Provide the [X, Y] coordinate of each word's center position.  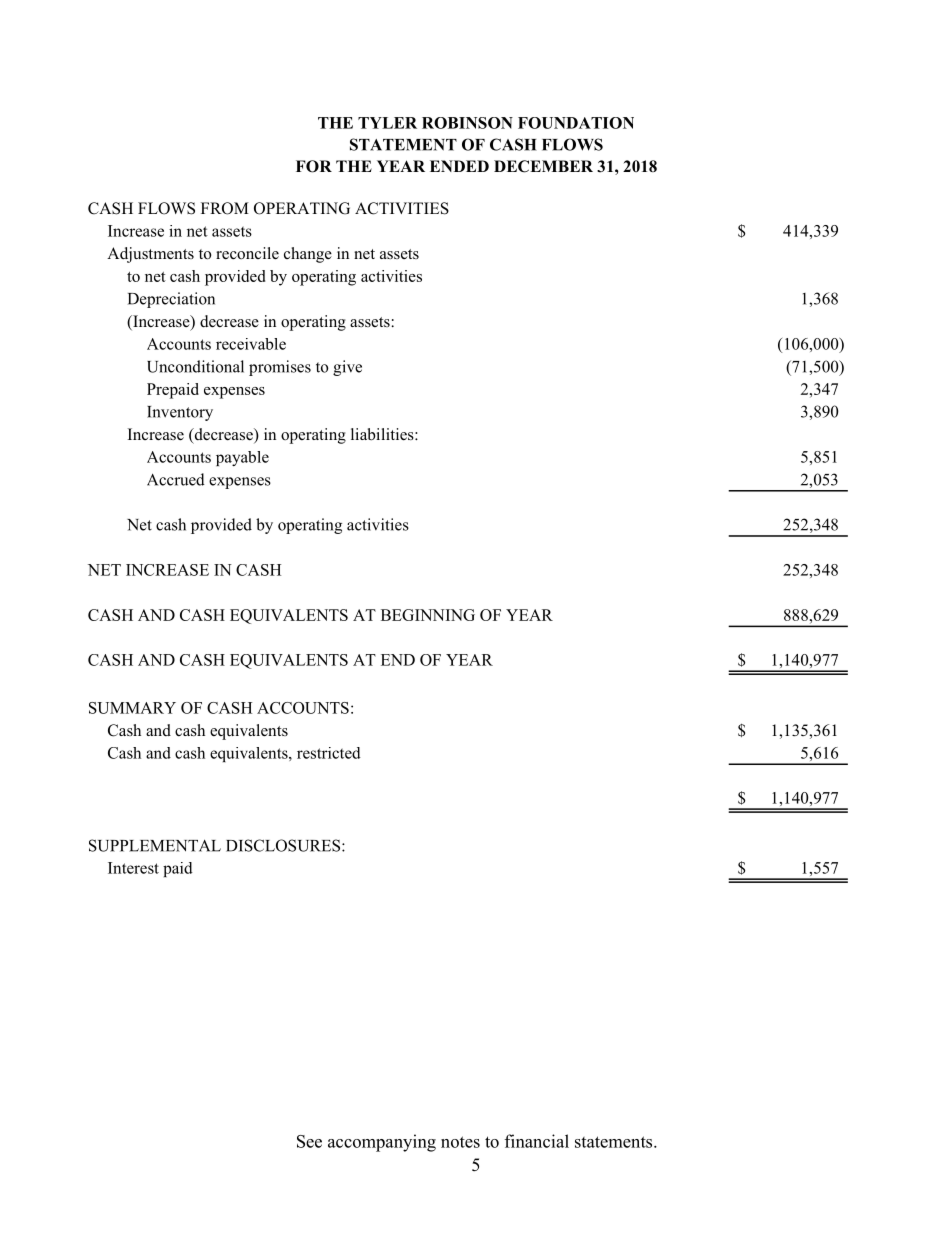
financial [537, 1141]
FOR [314, 166]
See [309, 1141]
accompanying [382, 1143]
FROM [225, 208]
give [347, 368]
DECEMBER [543, 166]
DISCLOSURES [284, 845]
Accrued [176, 479]
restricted [329, 753]
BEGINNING [428, 615]
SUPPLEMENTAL [155, 845]
